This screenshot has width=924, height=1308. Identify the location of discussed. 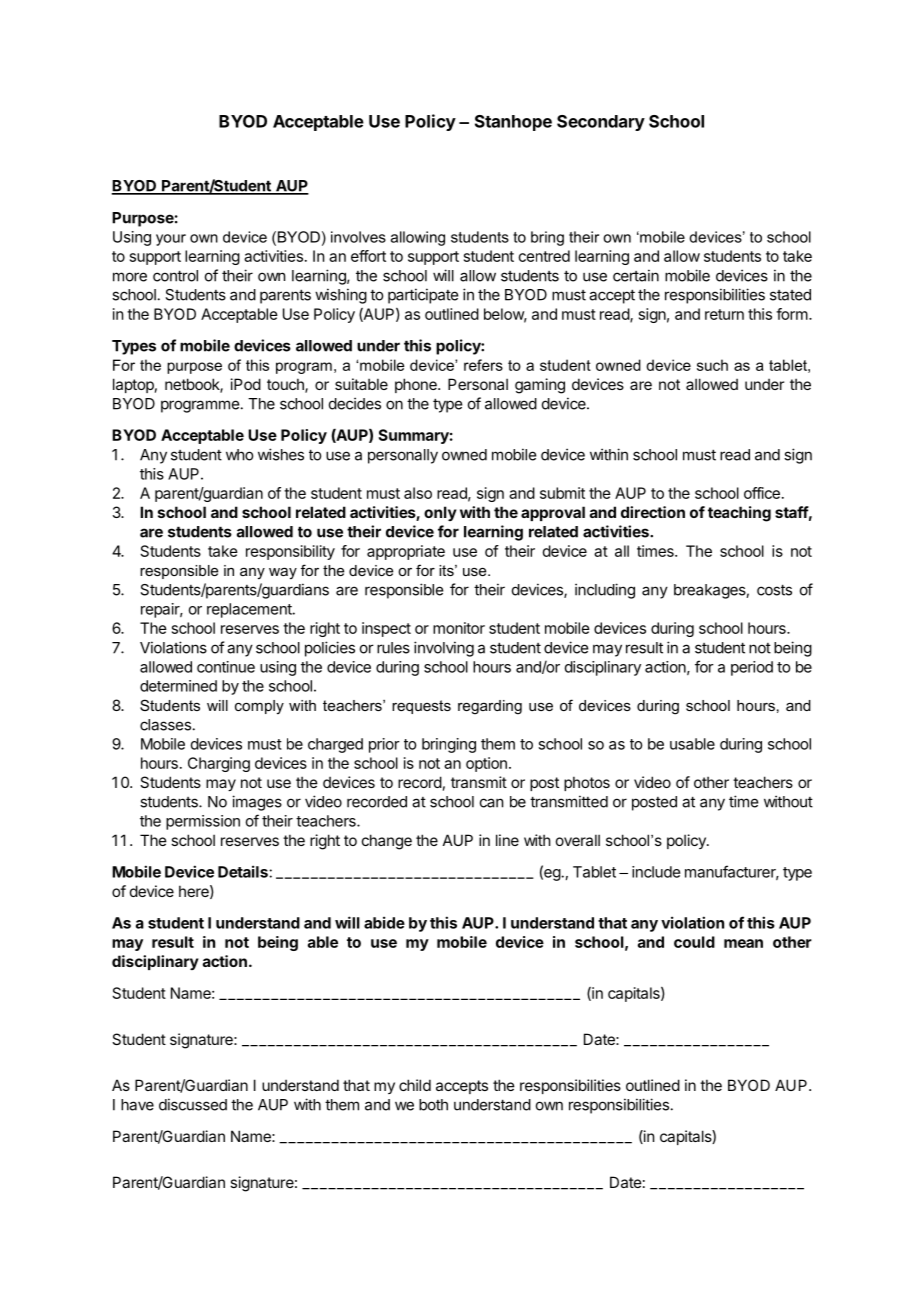
(193, 1104).
